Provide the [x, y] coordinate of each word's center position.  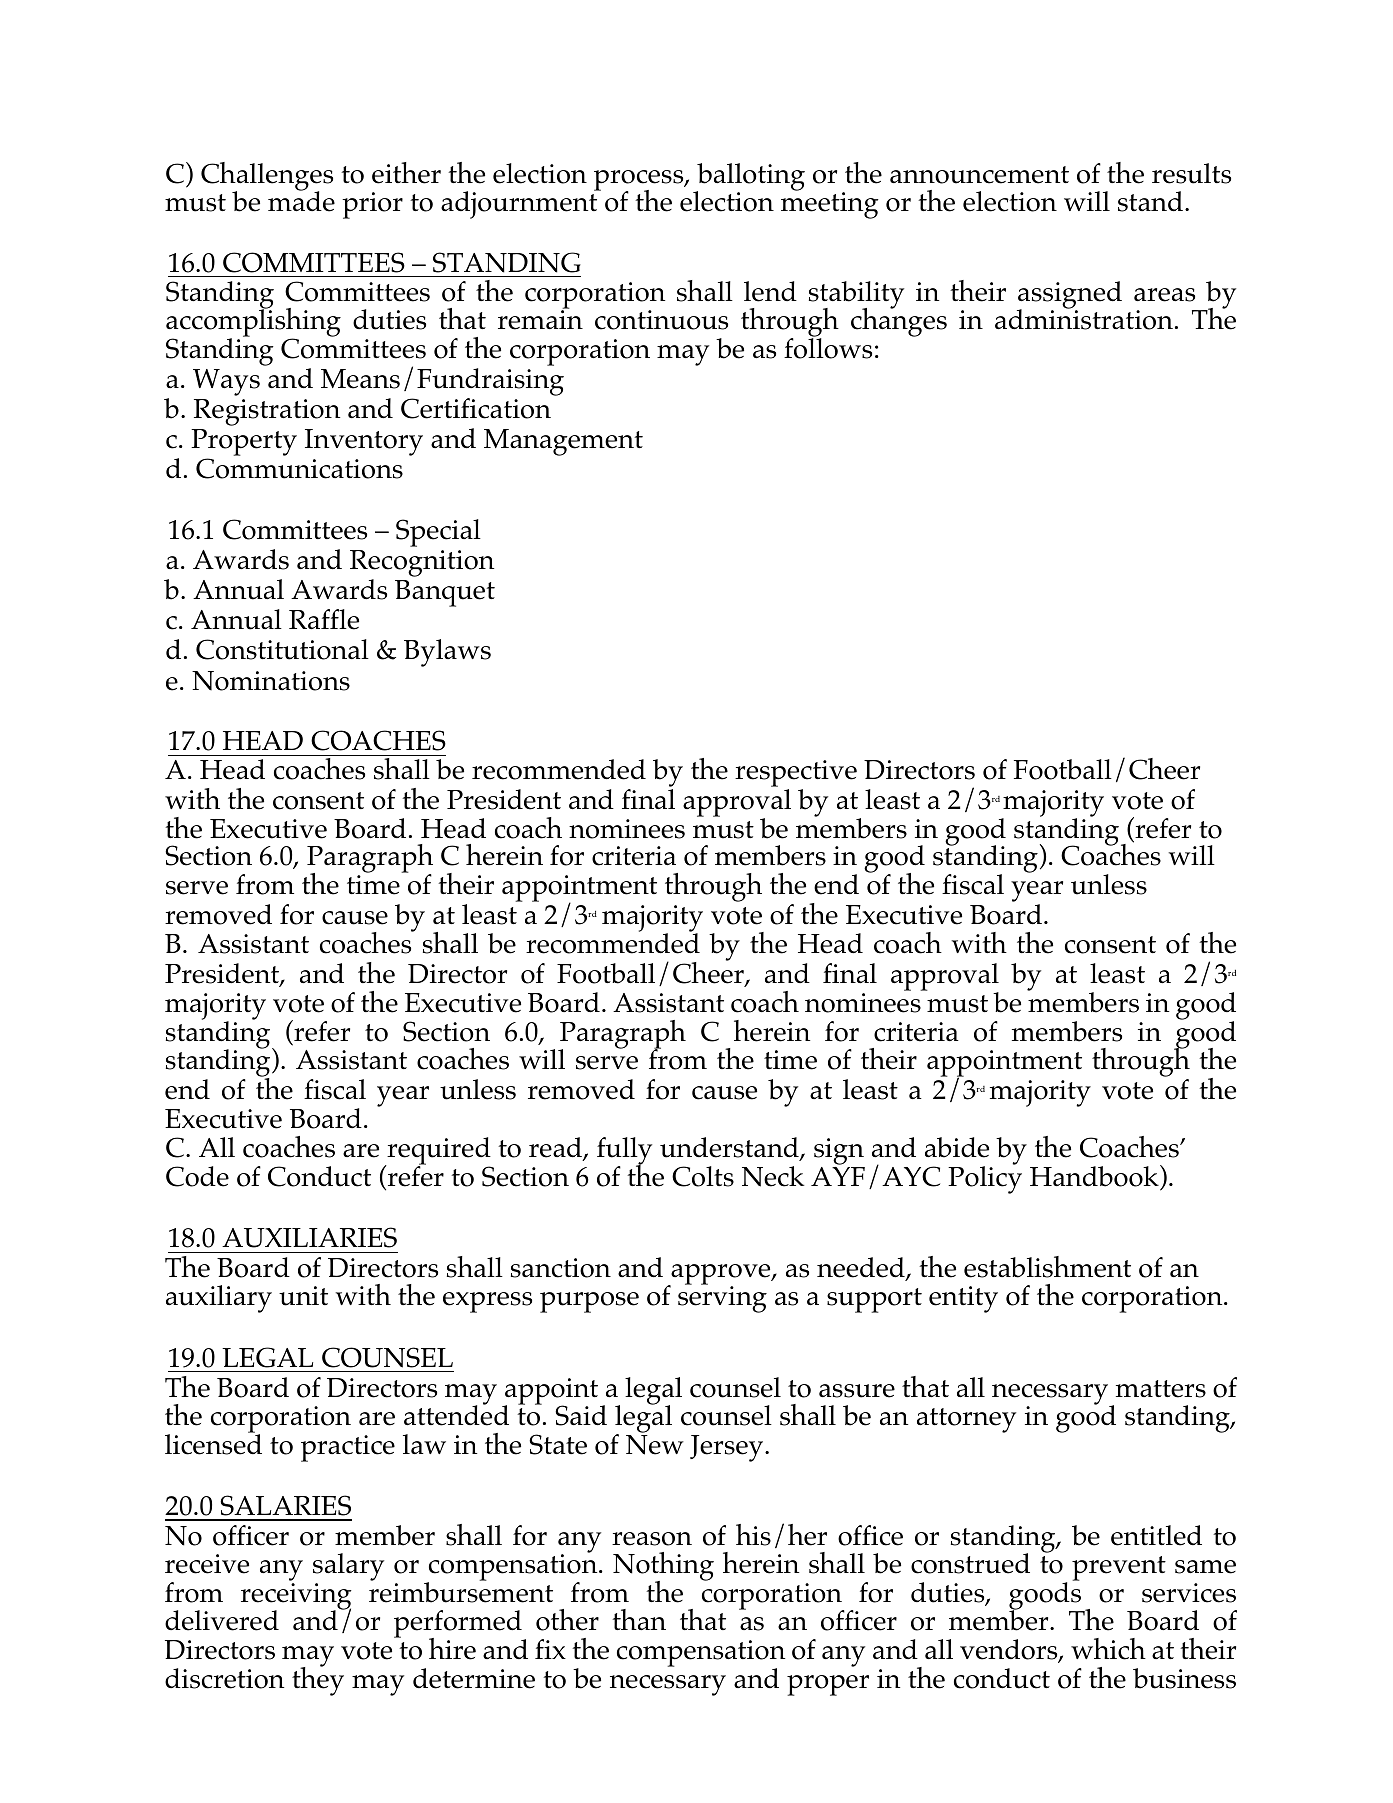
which [1108, 1649]
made [301, 201]
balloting [750, 178]
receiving [296, 1597]
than [639, 1619]
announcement [979, 175]
